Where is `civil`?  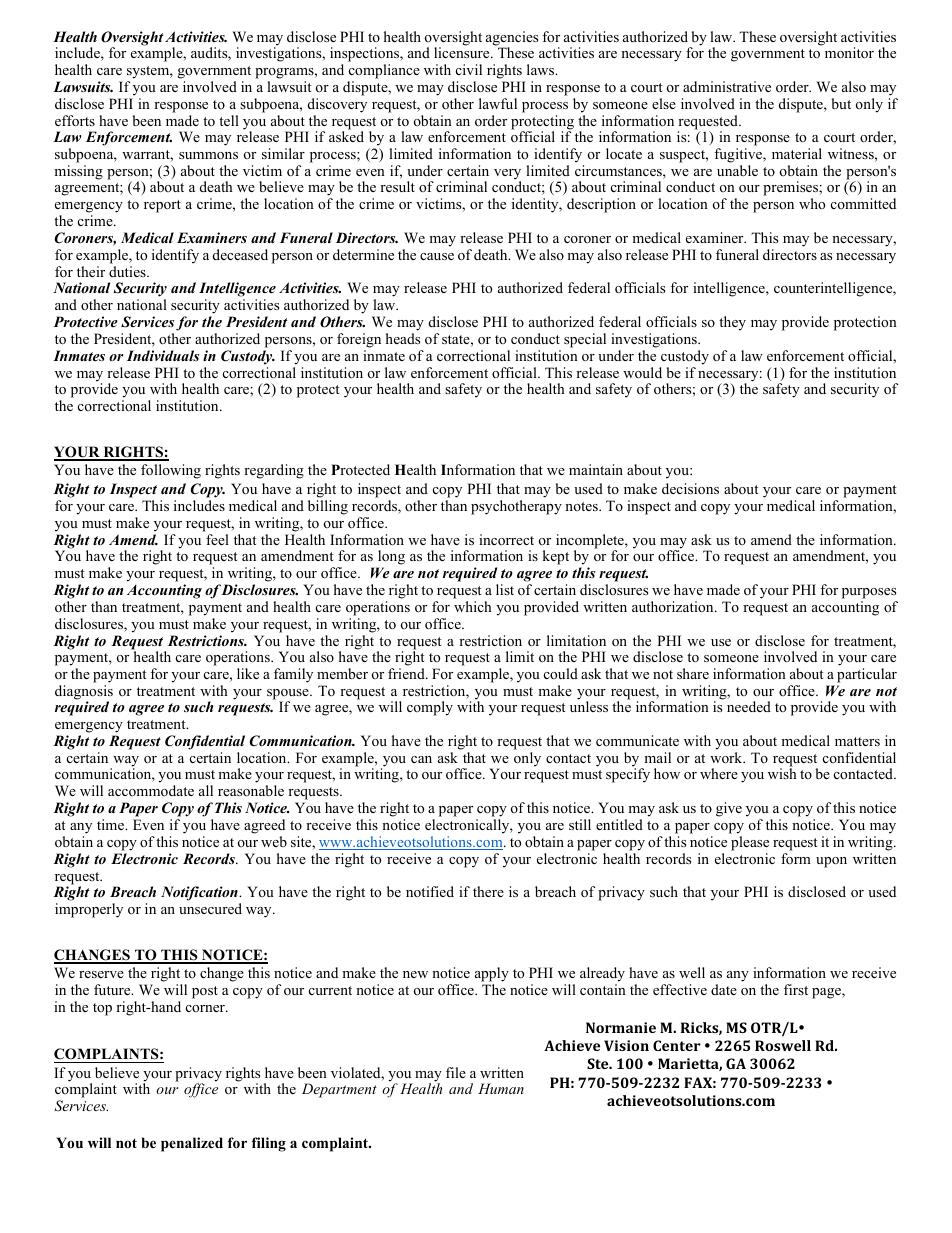
civil is located at coordinates (469, 69).
